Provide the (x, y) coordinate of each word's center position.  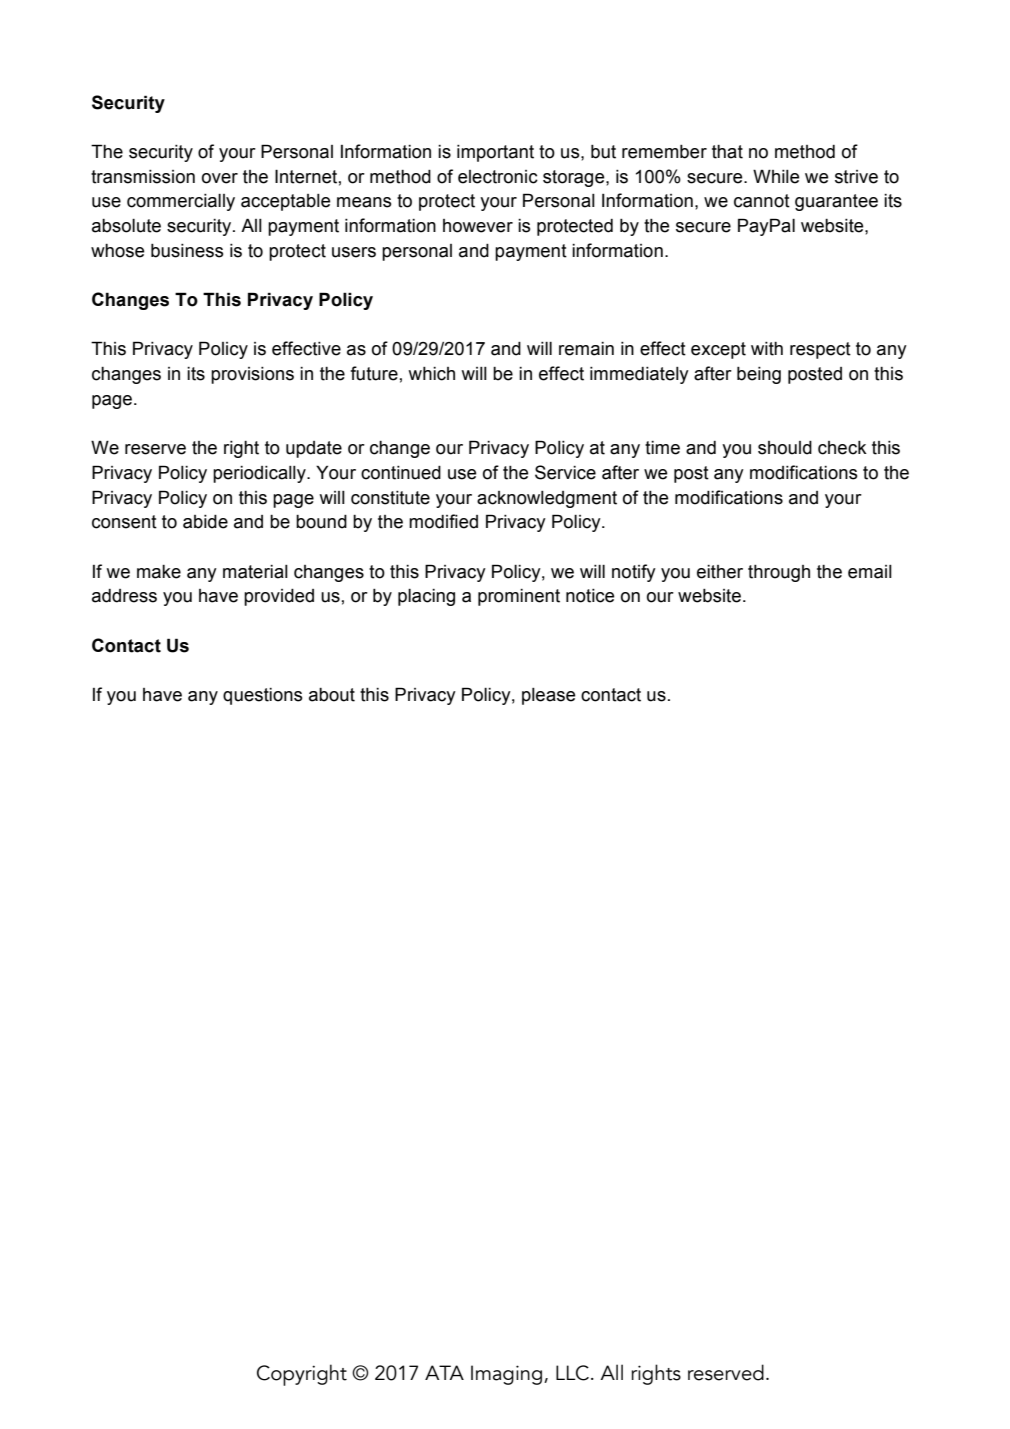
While (776, 176)
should (785, 448)
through (779, 573)
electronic (498, 177)
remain (586, 349)
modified (443, 521)
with (767, 349)
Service (565, 472)
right (241, 449)
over (220, 178)
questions (263, 696)
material (255, 572)
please (549, 696)
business (187, 251)
